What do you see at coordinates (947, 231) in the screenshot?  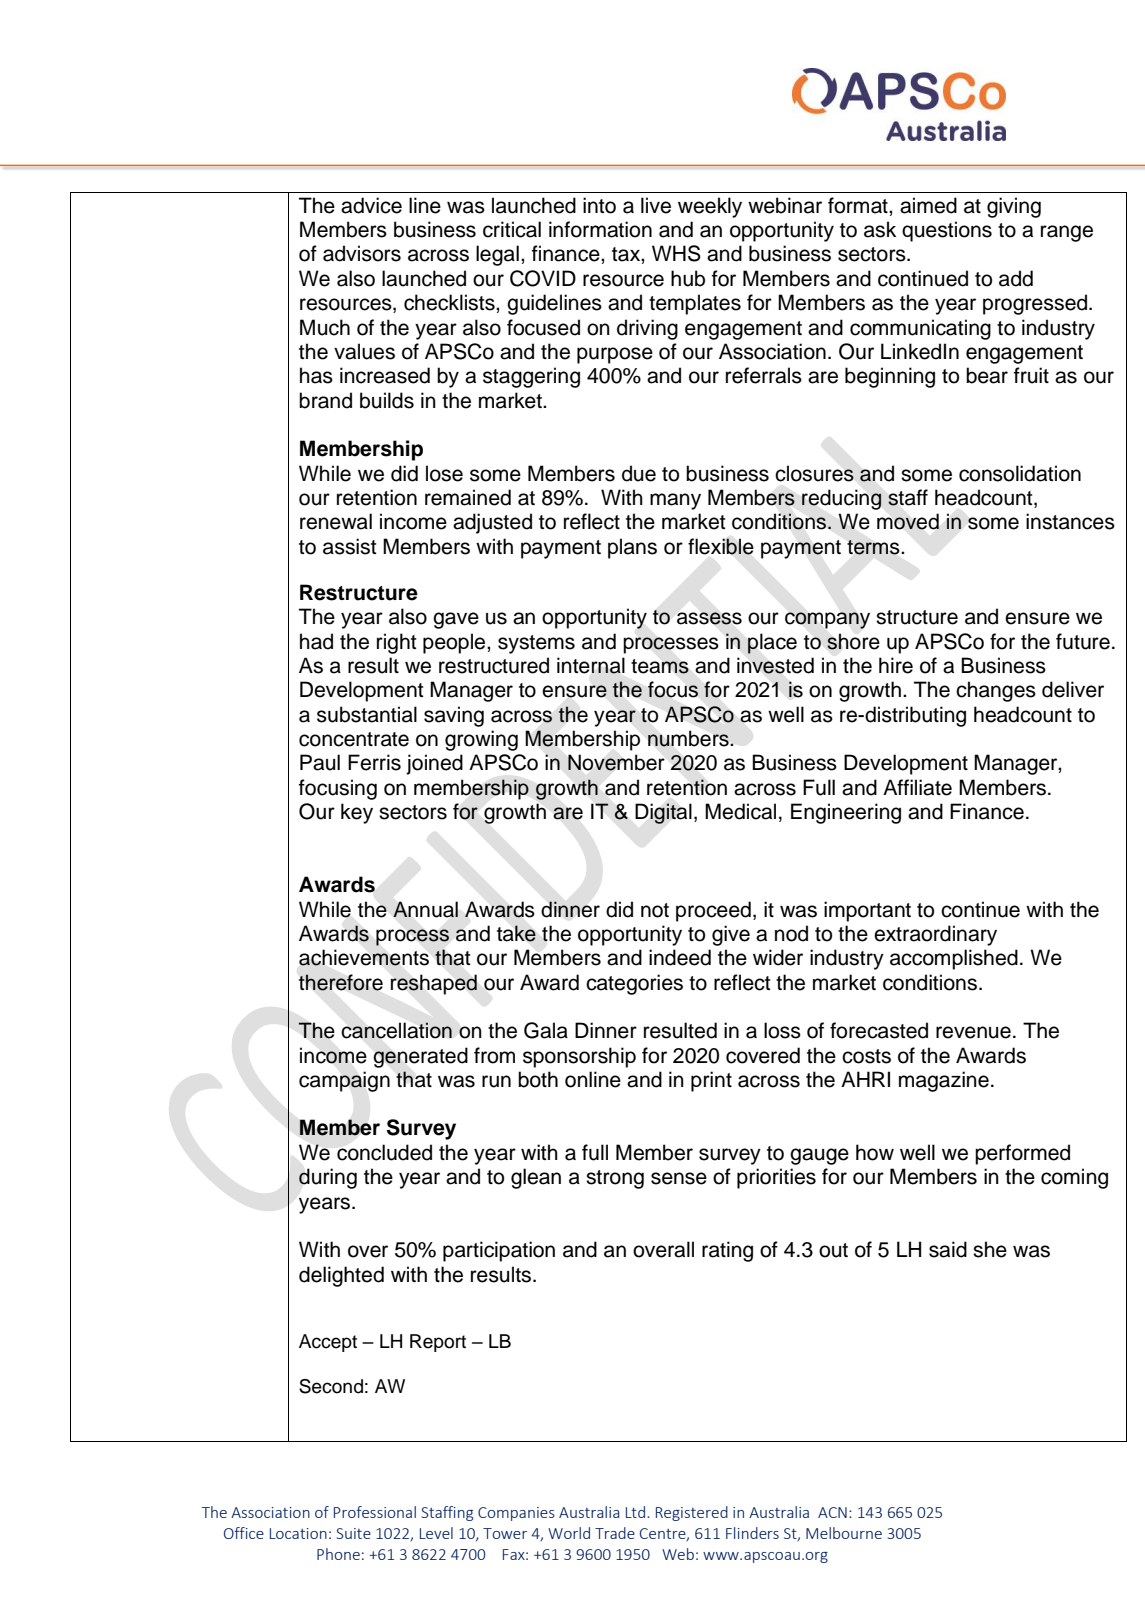 I see `questions` at bounding box center [947, 231].
